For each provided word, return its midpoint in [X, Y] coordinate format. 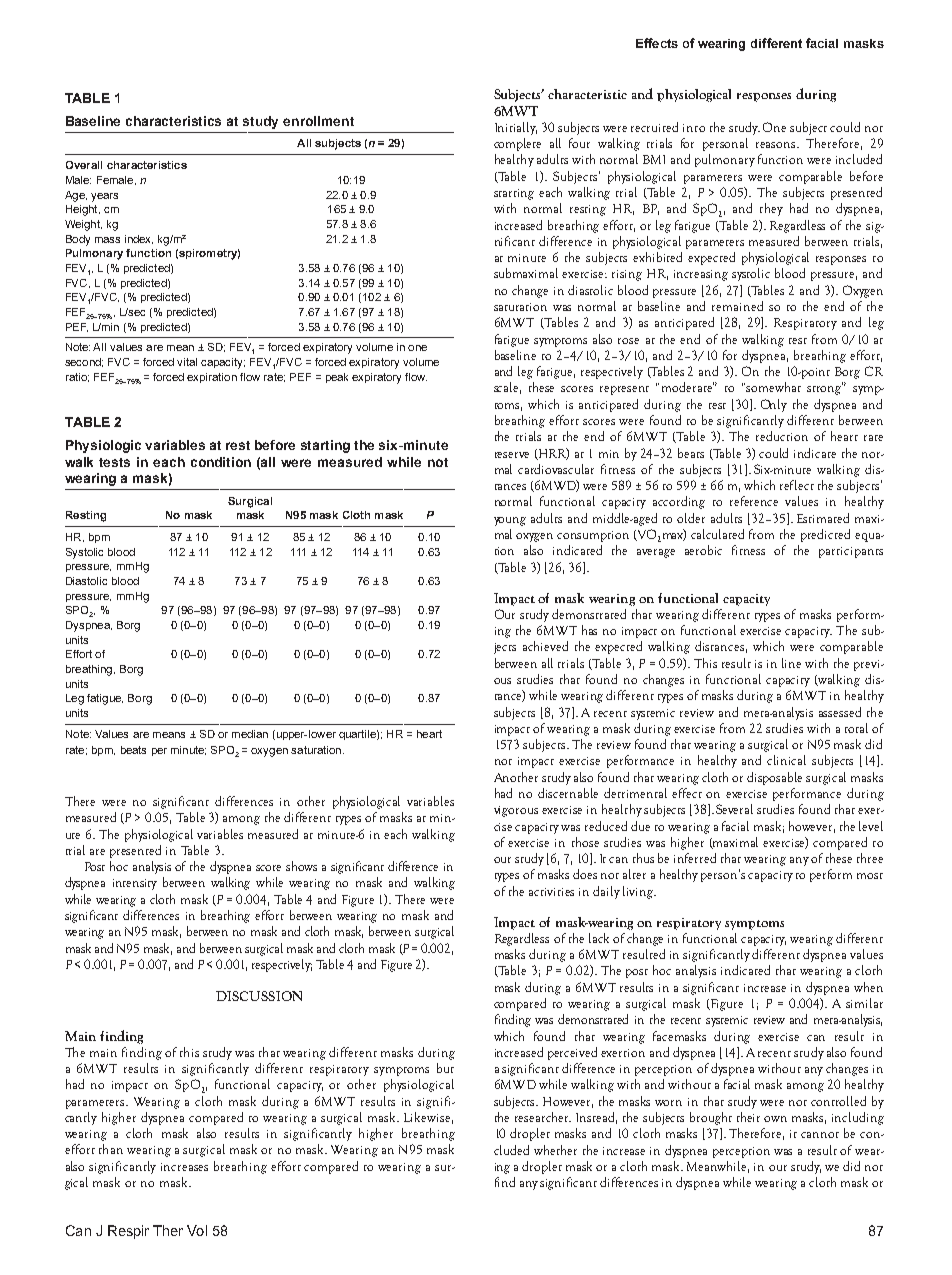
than [111, 1149]
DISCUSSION [259, 996]
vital [187, 362]
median [250, 734]
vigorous [516, 811]
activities [551, 892]
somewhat [773, 387]
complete [517, 144]
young [510, 521]
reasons [777, 145]
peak [337, 378]
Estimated [823, 518]
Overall [84, 165]
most [870, 876]
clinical [786, 760]
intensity [135, 884]
